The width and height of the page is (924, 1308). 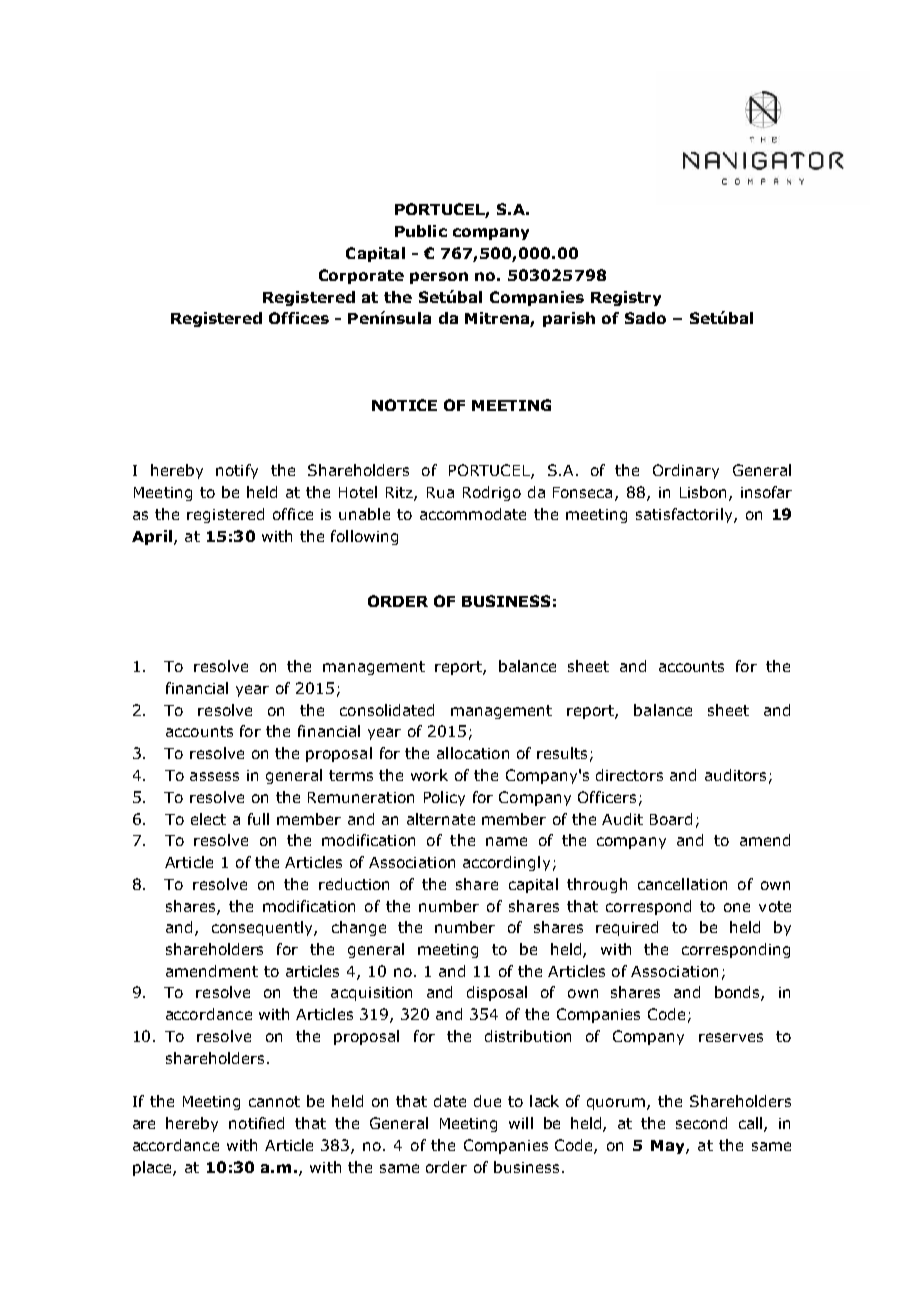 What do you see at coordinates (152, 537) in the page?
I see `April` at bounding box center [152, 537].
